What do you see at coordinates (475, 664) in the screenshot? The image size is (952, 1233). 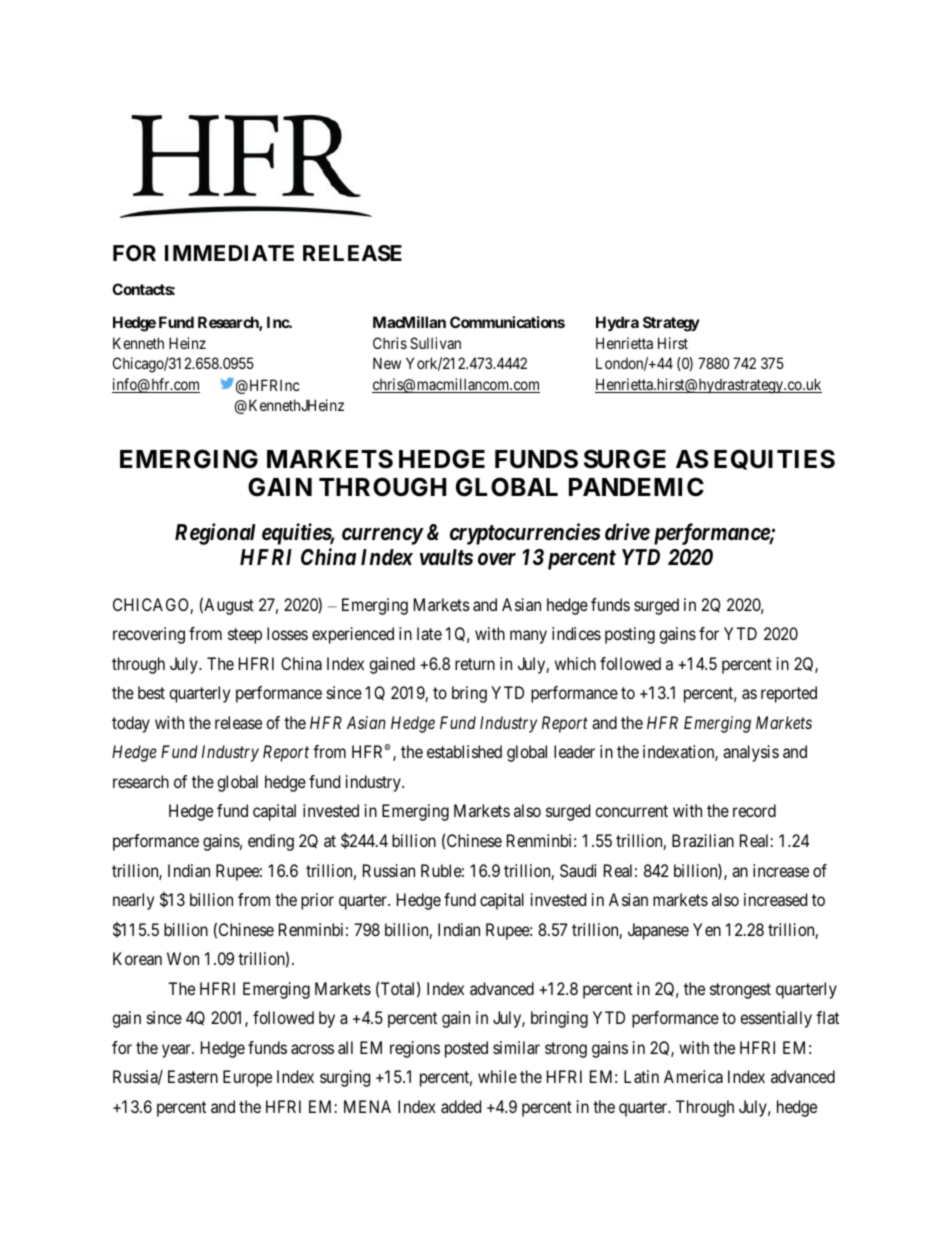 I see `return` at bounding box center [475, 664].
